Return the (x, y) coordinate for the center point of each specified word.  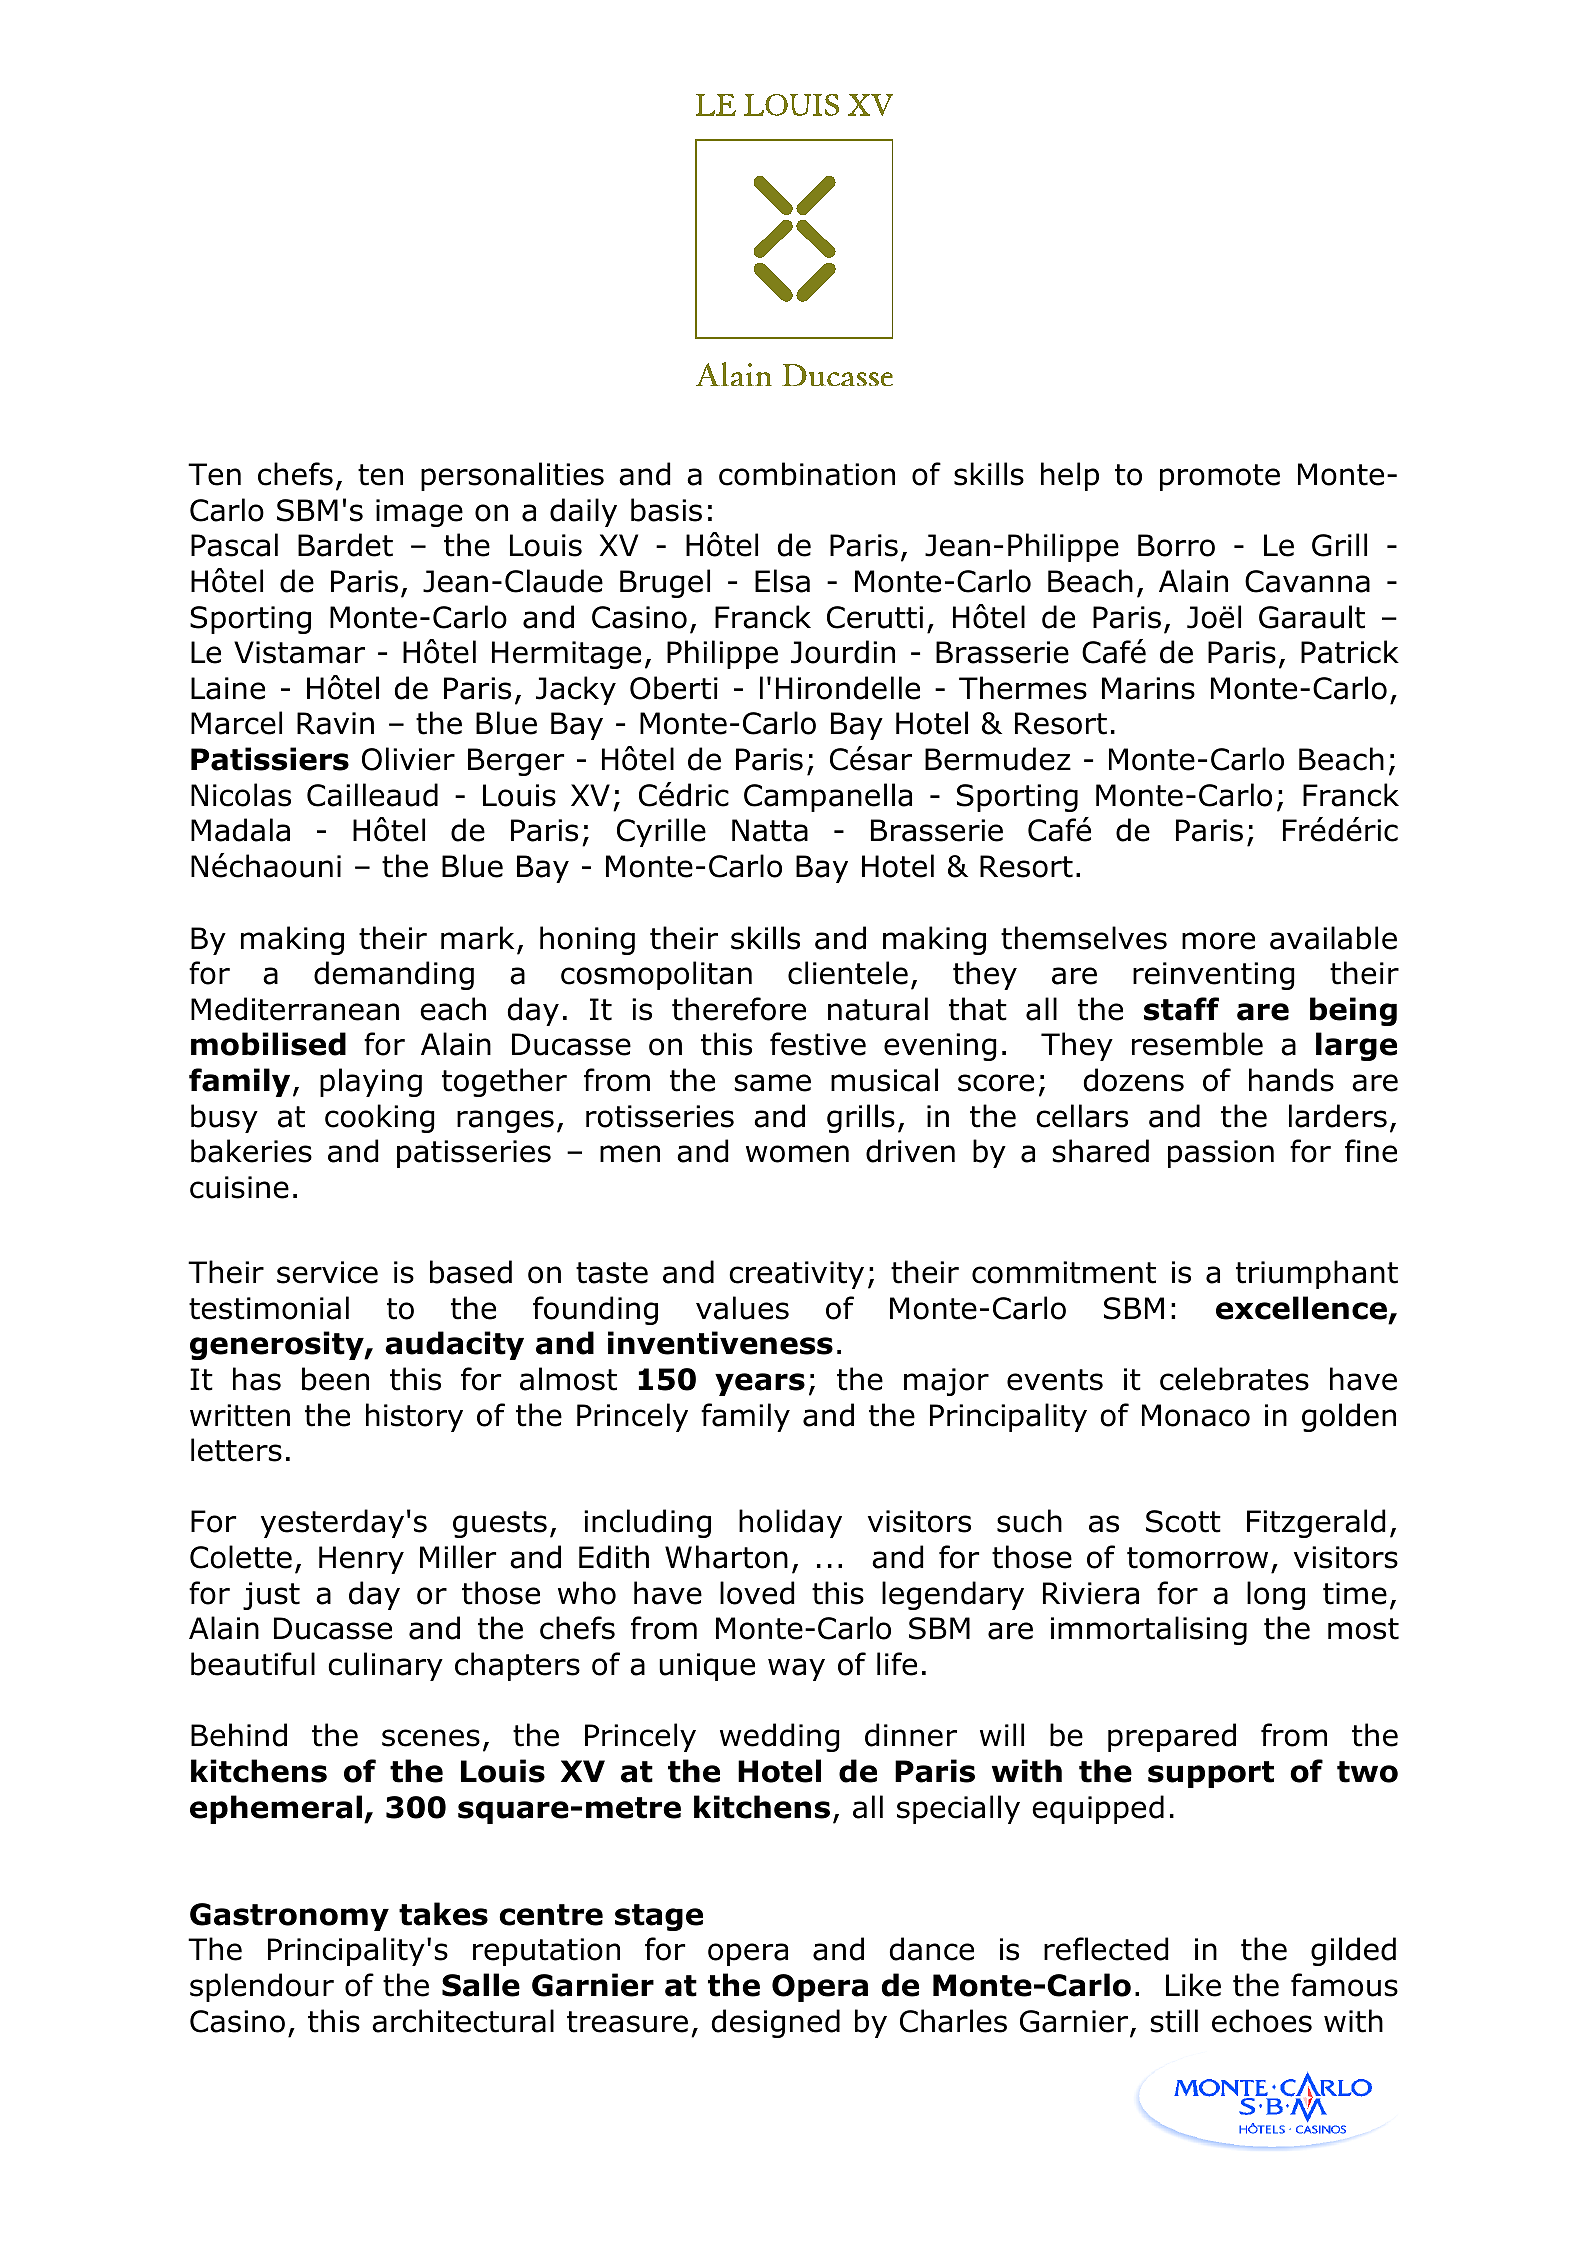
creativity (796, 1275)
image (419, 513)
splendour (262, 1987)
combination (807, 474)
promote (1220, 477)
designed (776, 2023)
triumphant (1317, 1274)
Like (1193, 1985)
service (327, 1272)
